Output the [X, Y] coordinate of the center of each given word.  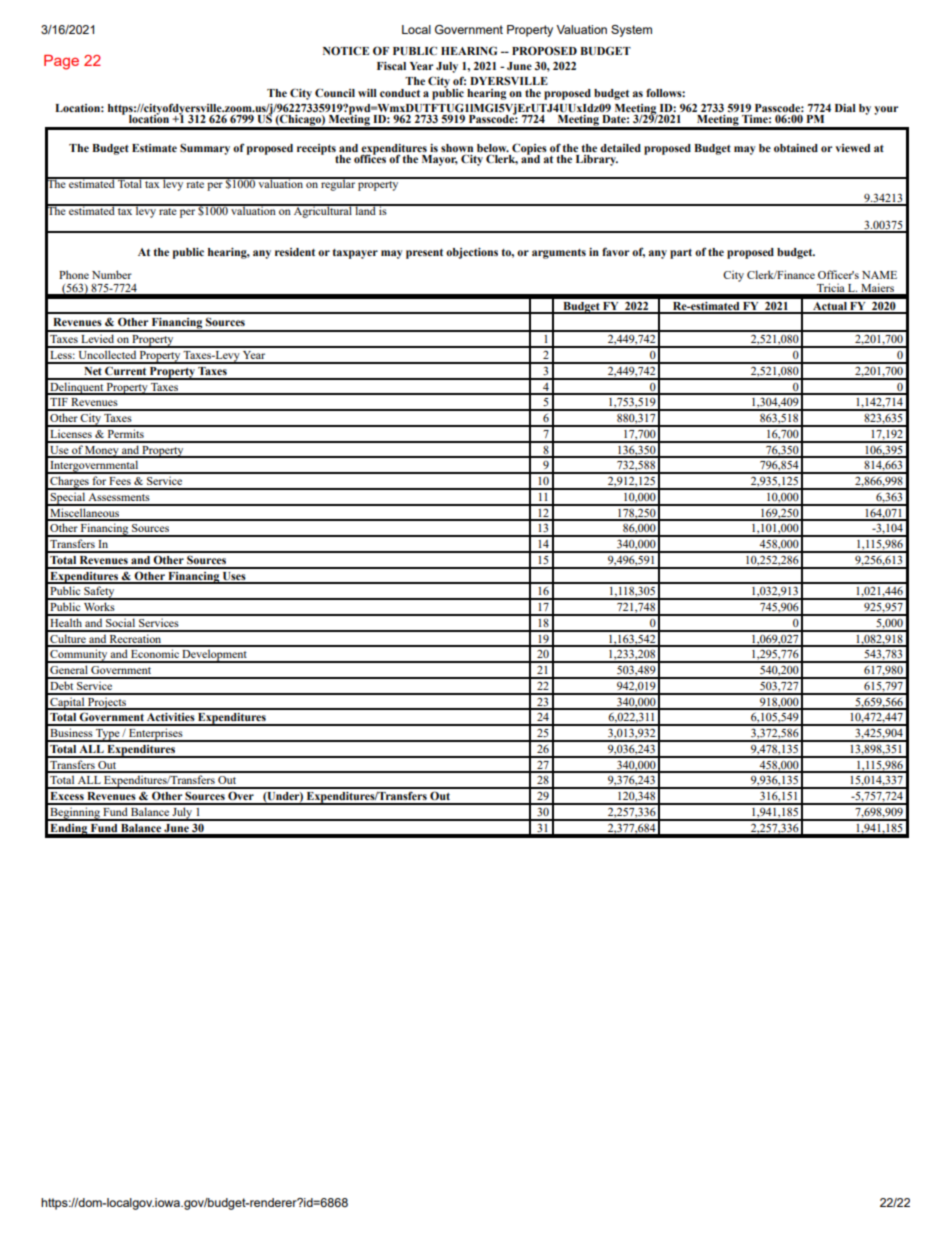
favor [615, 251]
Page [61, 62]
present [424, 254]
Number [112, 274]
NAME [879, 275]
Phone [74, 274]
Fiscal [391, 66]
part [681, 254]
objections [472, 253]
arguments [559, 254]
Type [108, 735]
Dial [845, 108]
